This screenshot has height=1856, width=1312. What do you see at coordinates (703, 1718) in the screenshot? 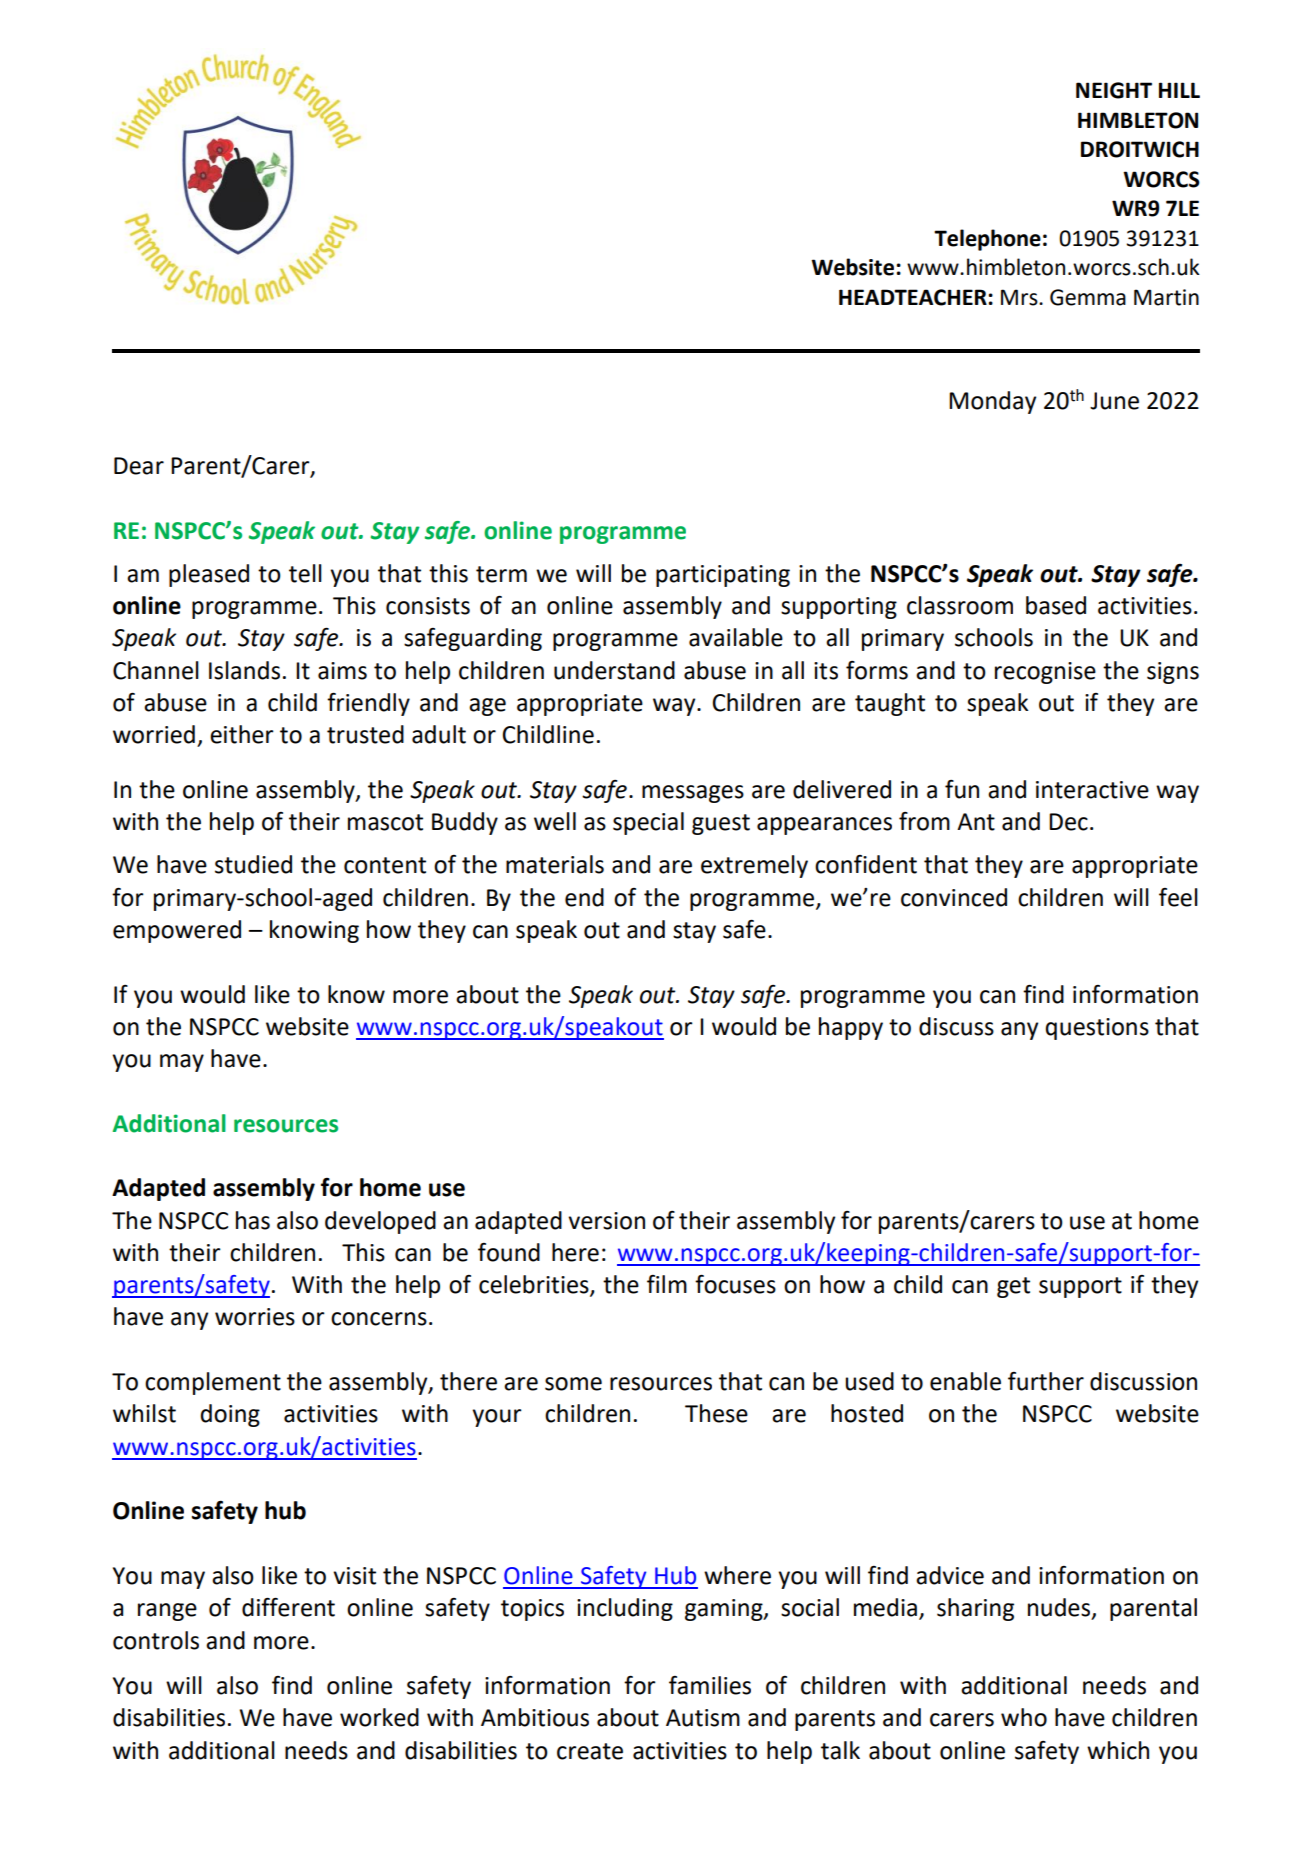
I see `Autism` at bounding box center [703, 1718].
